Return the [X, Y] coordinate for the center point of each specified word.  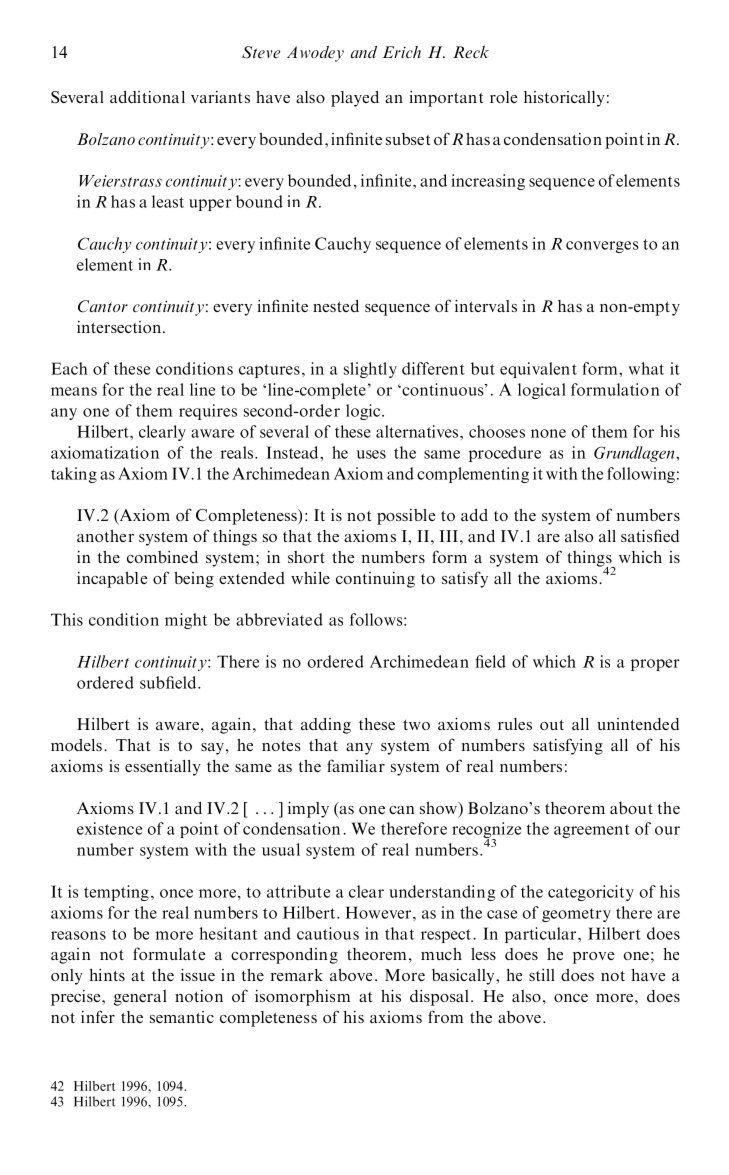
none [548, 433]
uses [371, 454]
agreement [592, 831]
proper [655, 665]
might [186, 621]
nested [336, 306]
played [355, 99]
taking [74, 475]
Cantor [103, 306]
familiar [356, 765]
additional [147, 97]
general [140, 998]
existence [109, 828]
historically [564, 99]
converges [602, 247]
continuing [375, 580]
